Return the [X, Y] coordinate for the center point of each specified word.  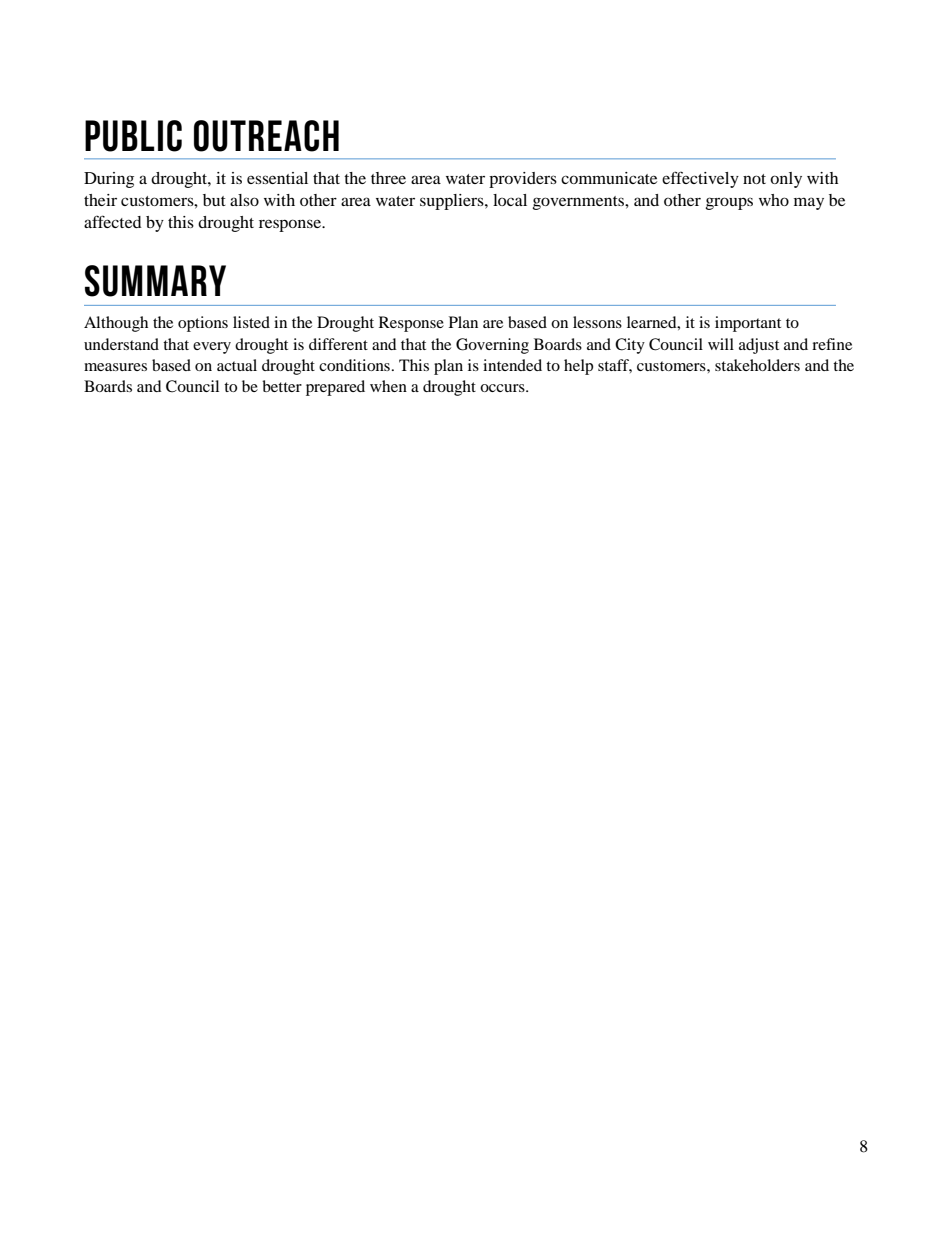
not [754, 179]
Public [133, 136]
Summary [155, 281]
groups [729, 203]
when [388, 386]
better [282, 386]
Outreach [266, 136]
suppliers [453, 202]
